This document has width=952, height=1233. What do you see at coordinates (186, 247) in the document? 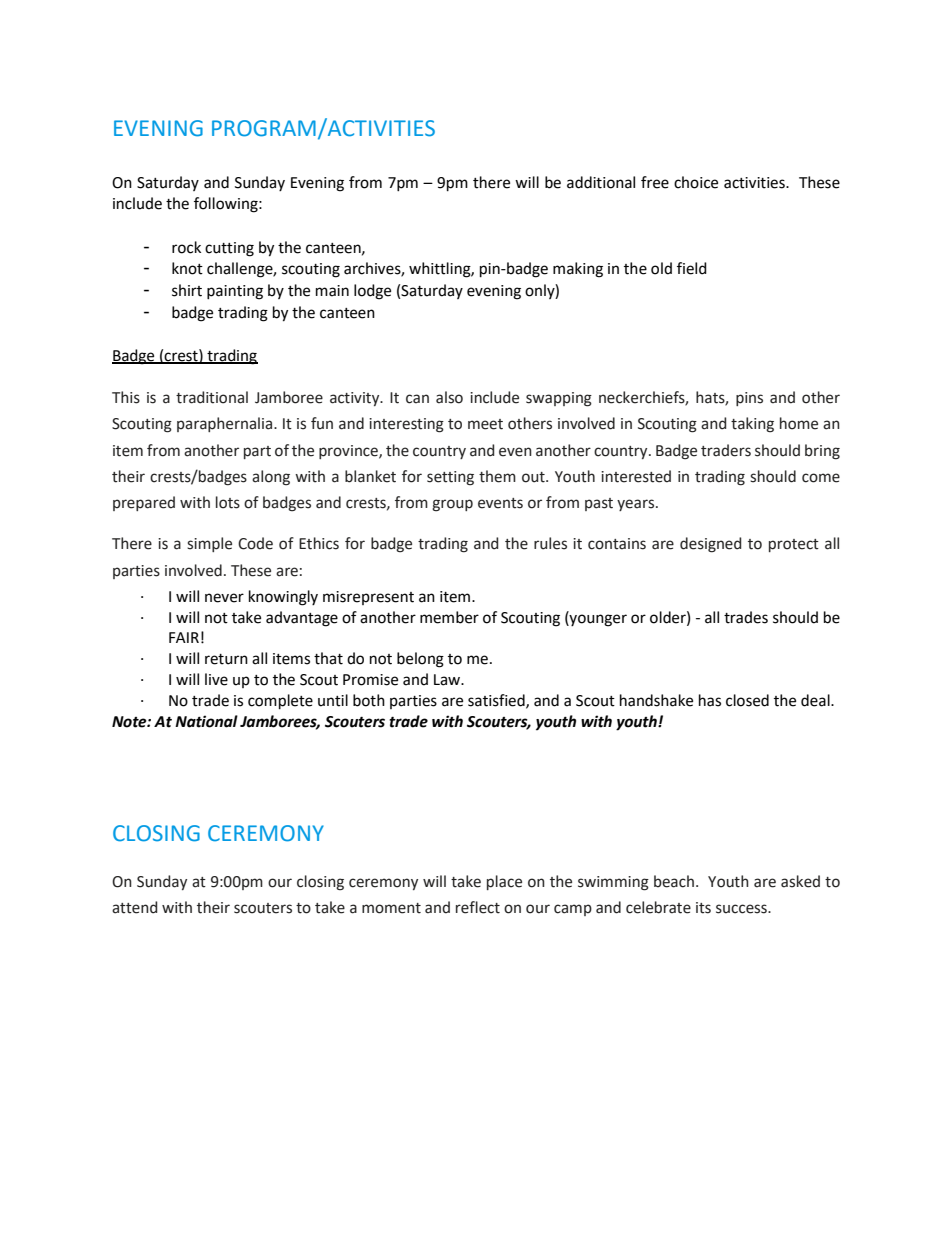
I see `rock` at bounding box center [186, 247].
